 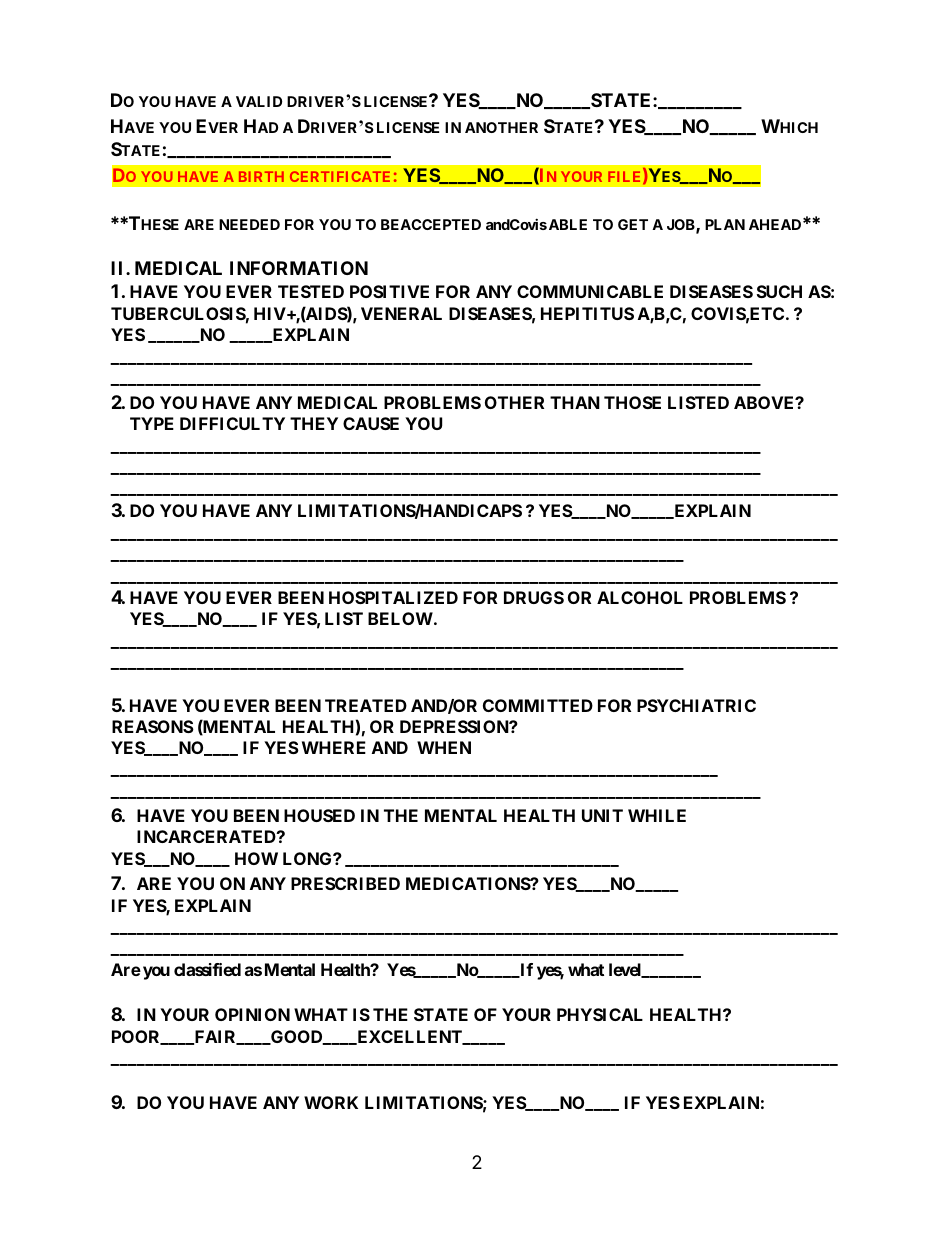 I want to click on ALCOHOL, so click(x=640, y=597).
